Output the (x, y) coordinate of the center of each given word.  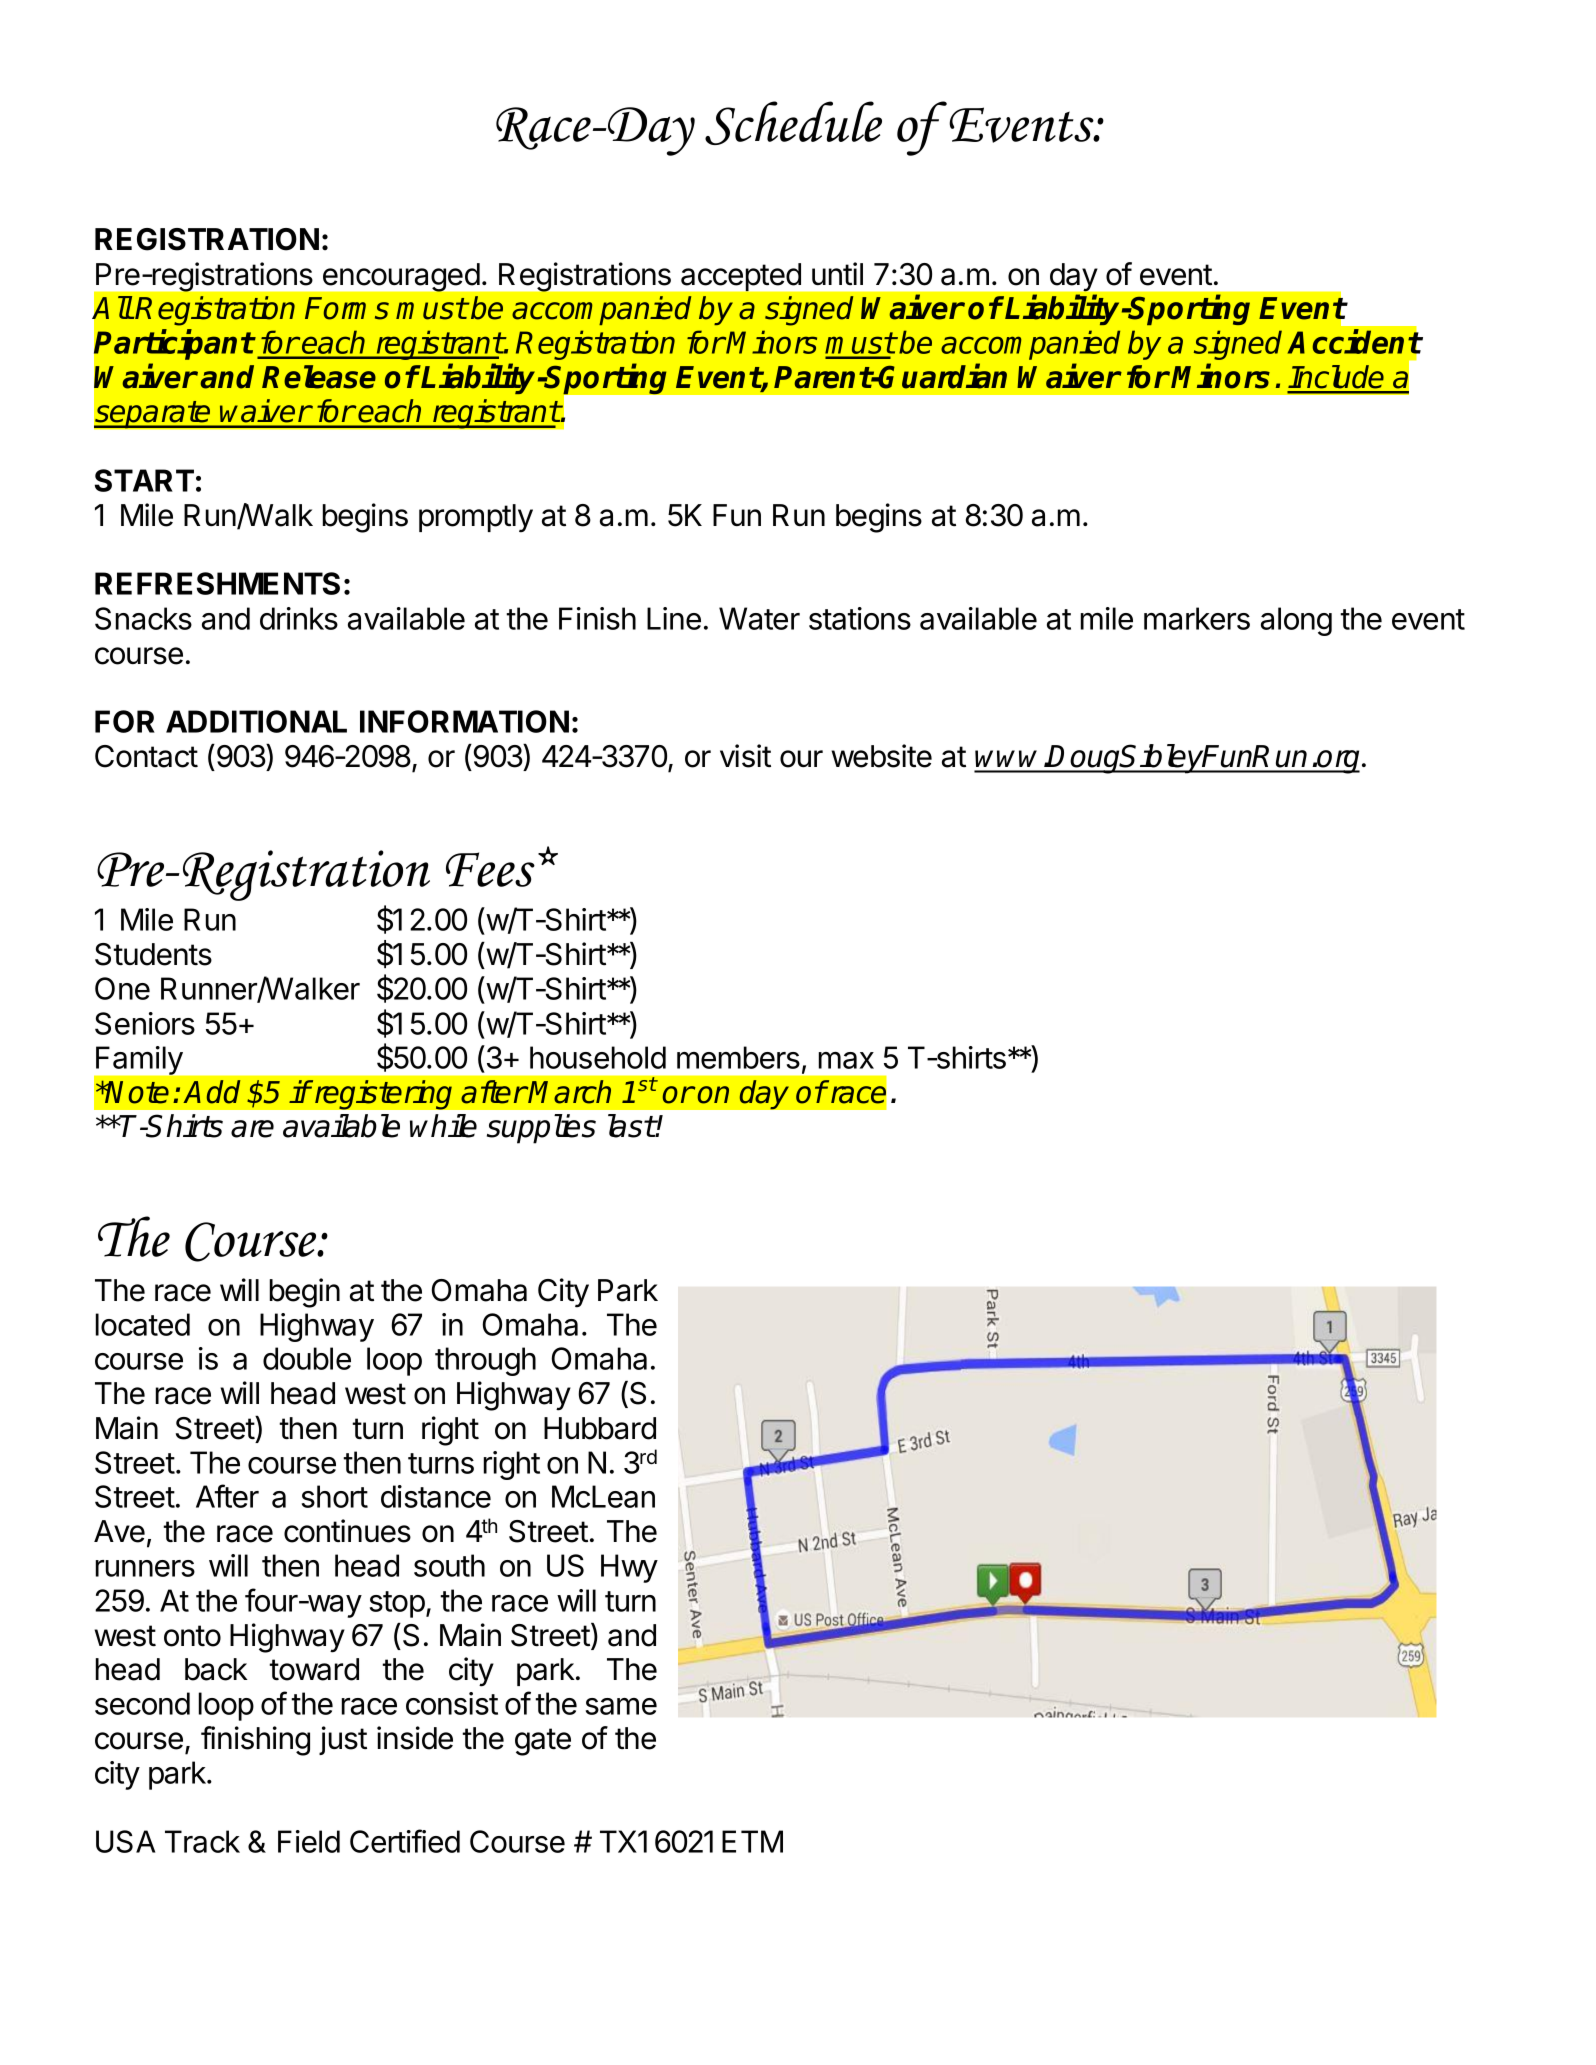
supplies (541, 1129)
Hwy (629, 1568)
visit (745, 756)
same (621, 1706)
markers (1197, 618)
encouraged (401, 277)
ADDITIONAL (256, 721)
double (307, 1358)
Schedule (793, 123)
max (846, 1060)
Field (309, 1841)
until (837, 273)
